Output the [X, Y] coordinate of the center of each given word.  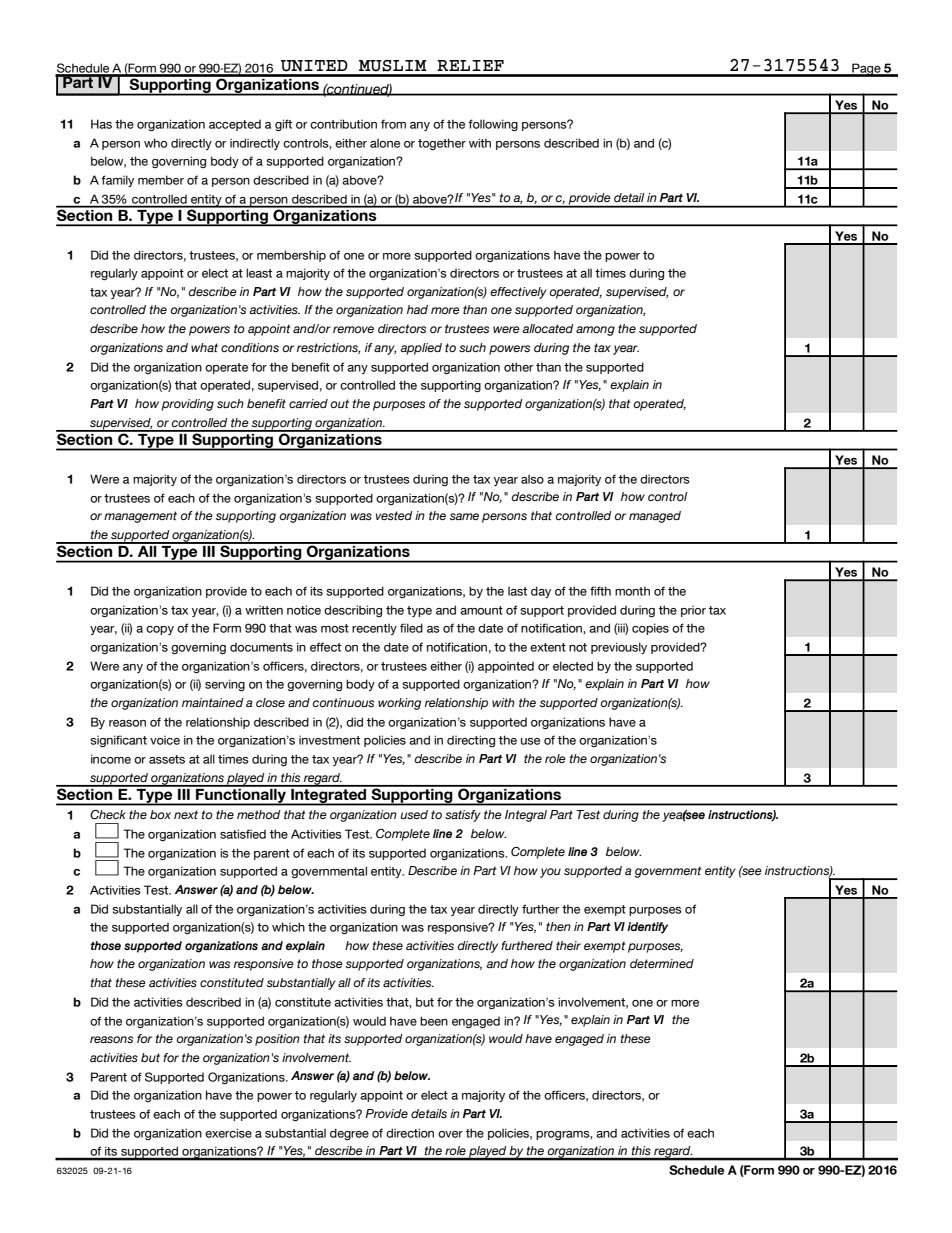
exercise [228, 1133]
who [155, 143]
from [393, 124]
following [493, 125]
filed [411, 628]
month [632, 591]
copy [160, 630]
